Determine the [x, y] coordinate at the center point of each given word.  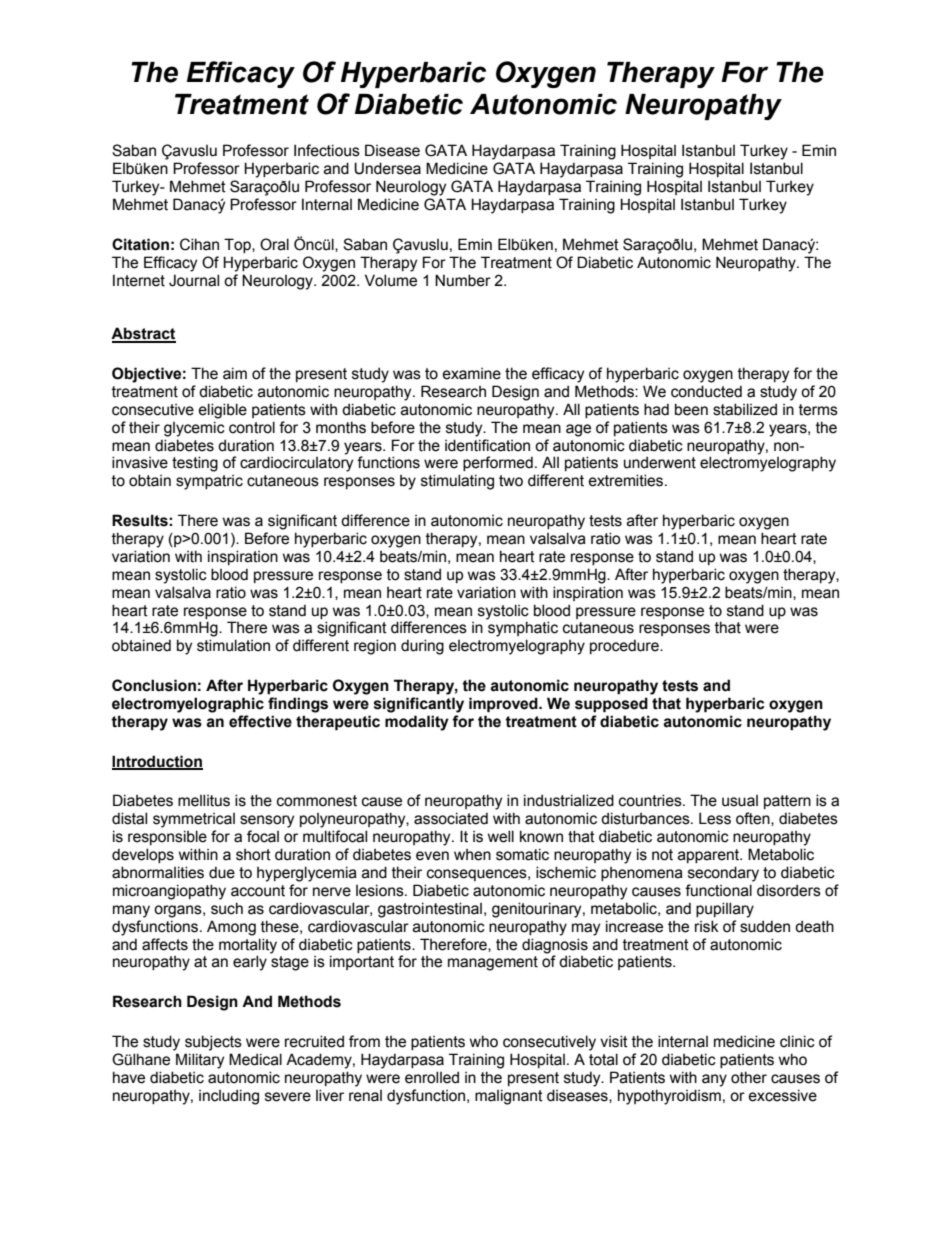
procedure [625, 646]
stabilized [745, 409]
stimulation [233, 645]
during [422, 647]
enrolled [432, 1077]
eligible [223, 411]
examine [472, 374]
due [222, 872]
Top [238, 245]
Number [463, 280]
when [472, 855]
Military [200, 1061]
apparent [709, 856]
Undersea [387, 168]
